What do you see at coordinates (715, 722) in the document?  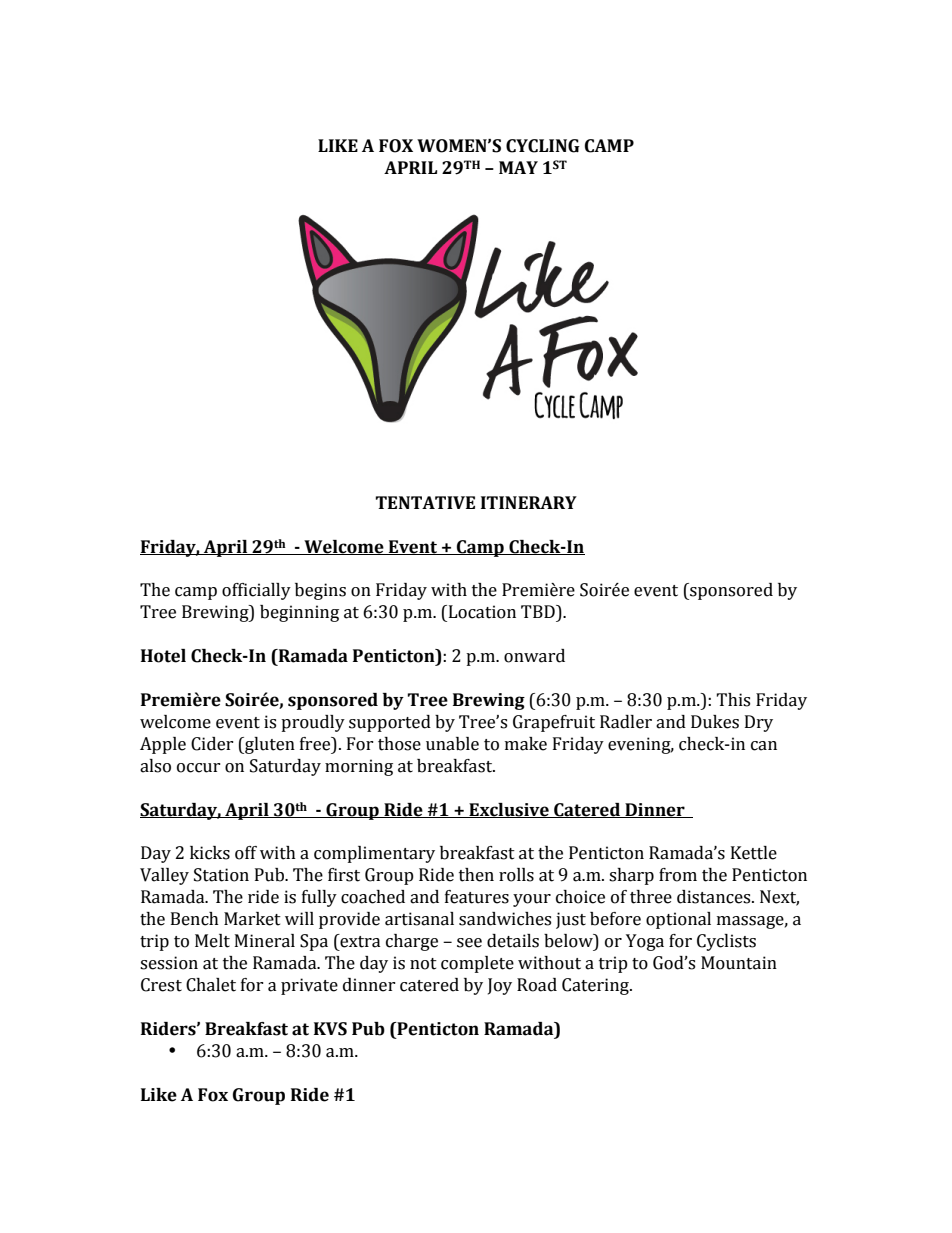 I see `Dukes` at bounding box center [715, 722].
